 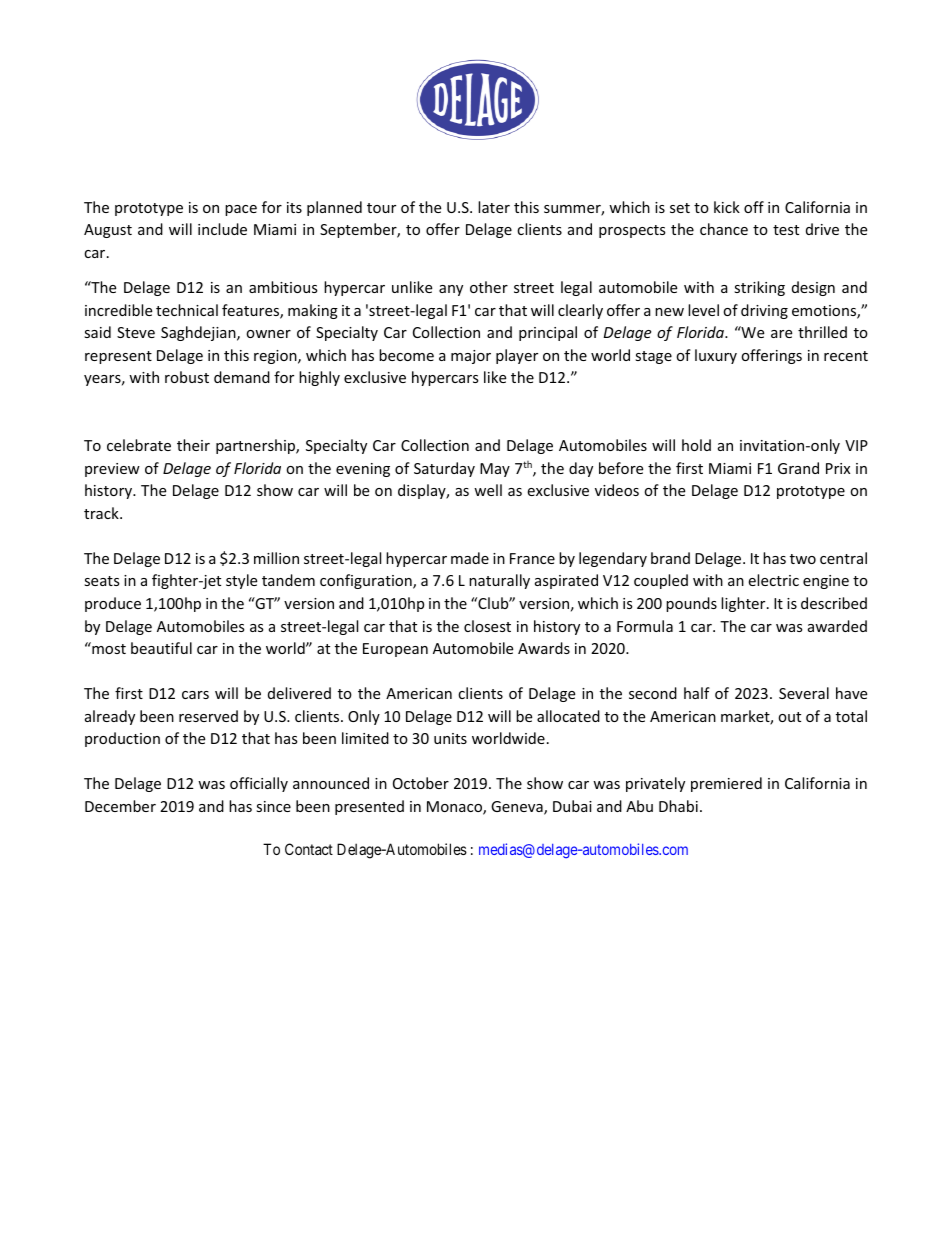 I want to click on December, so click(x=120, y=806).
